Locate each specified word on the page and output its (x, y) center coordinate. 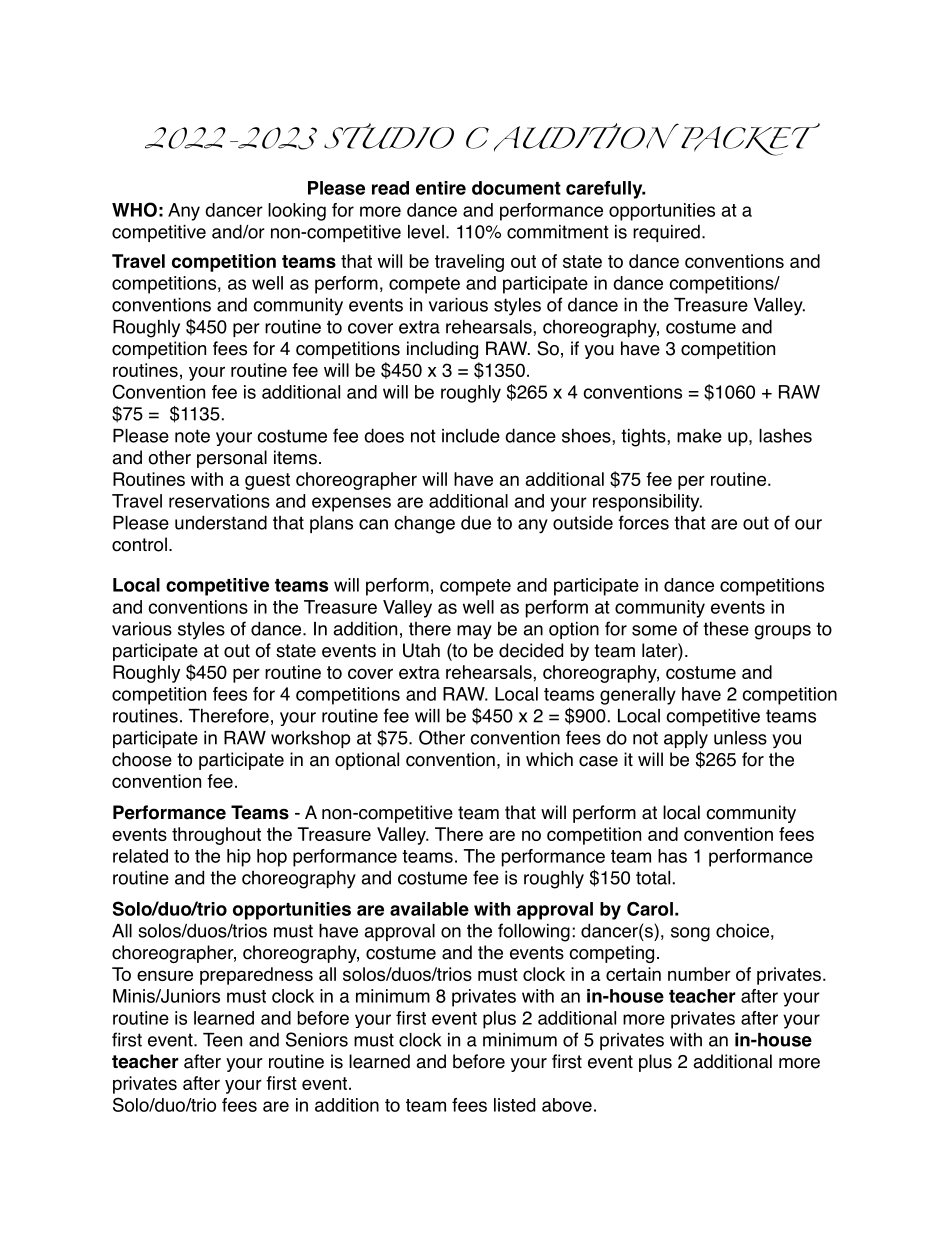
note (192, 436)
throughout (216, 836)
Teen (222, 1040)
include (471, 435)
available (429, 909)
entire (441, 188)
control (139, 544)
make (699, 436)
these (726, 628)
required (666, 233)
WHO (134, 209)
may (474, 632)
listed (514, 1105)
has (672, 856)
